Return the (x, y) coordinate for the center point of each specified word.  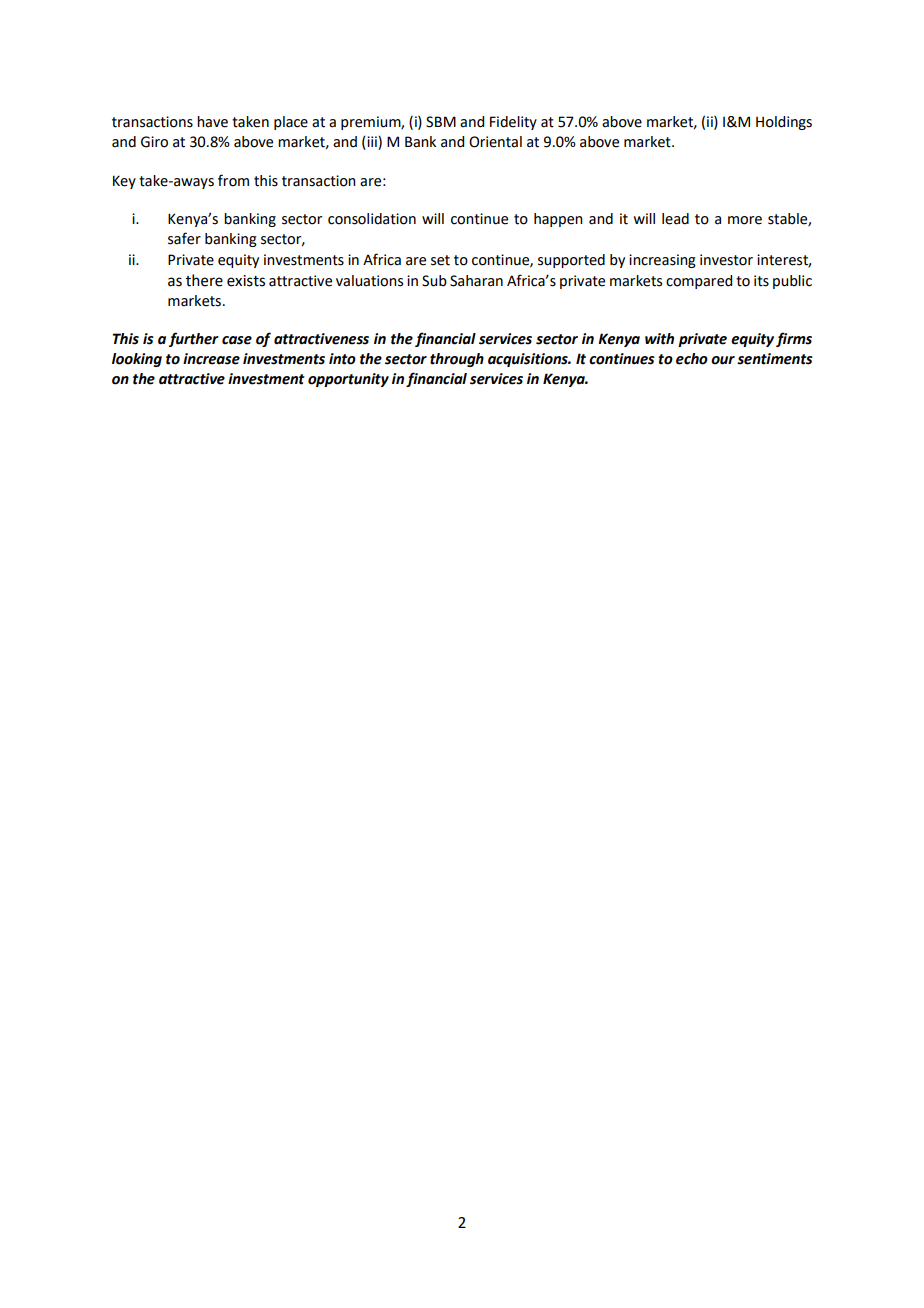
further (193, 339)
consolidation (372, 219)
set (440, 260)
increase (211, 359)
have (212, 122)
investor (726, 260)
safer (184, 238)
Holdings (784, 123)
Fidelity (513, 123)
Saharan (476, 281)
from (233, 180)
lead (675, 219)
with (659, 339)
